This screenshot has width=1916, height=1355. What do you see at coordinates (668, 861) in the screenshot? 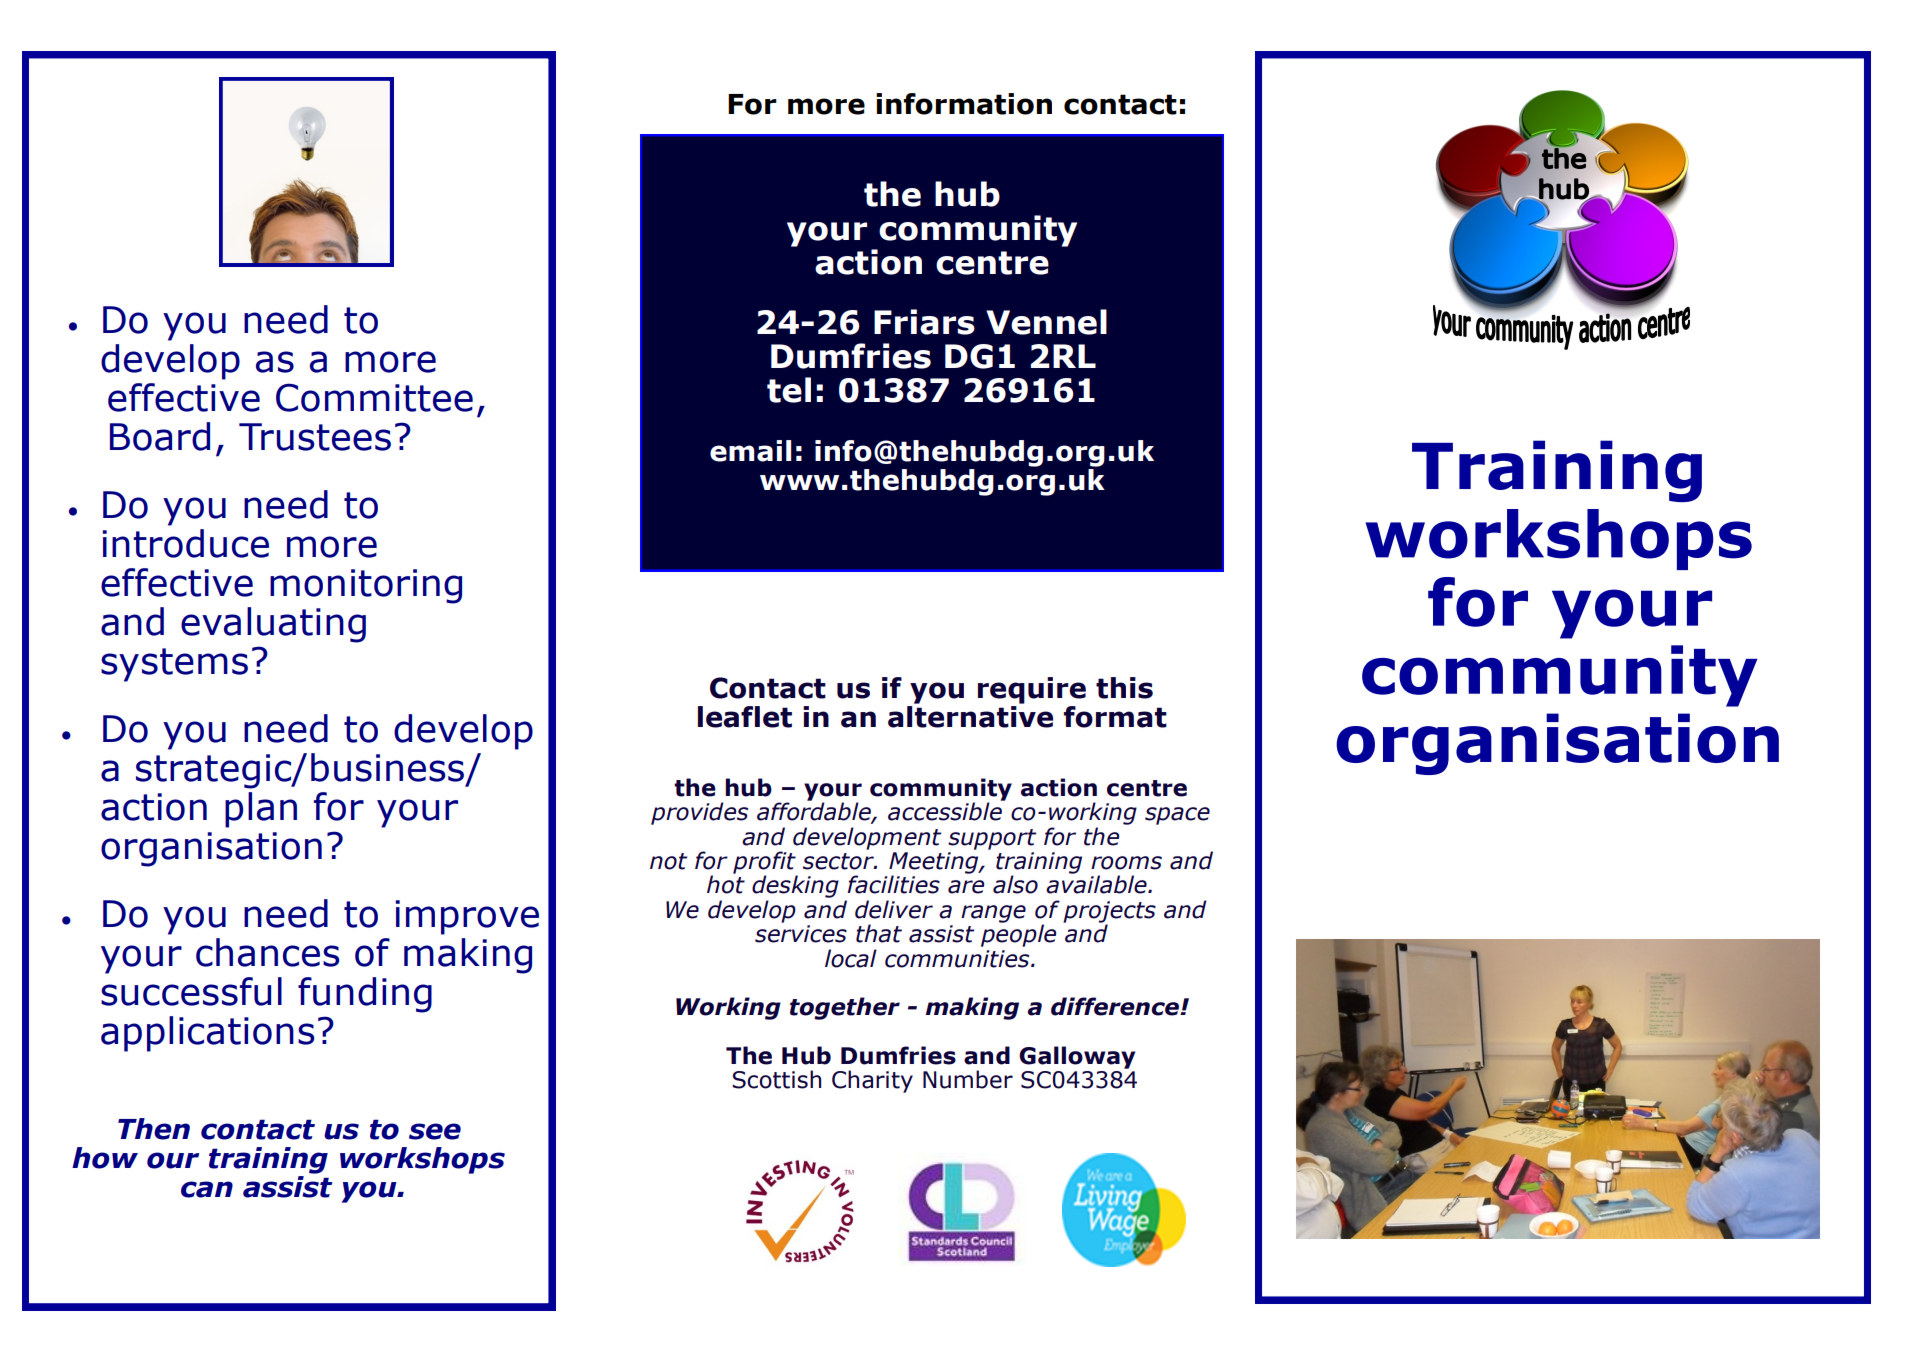
I see `not` at bounding box center [668, 861].
